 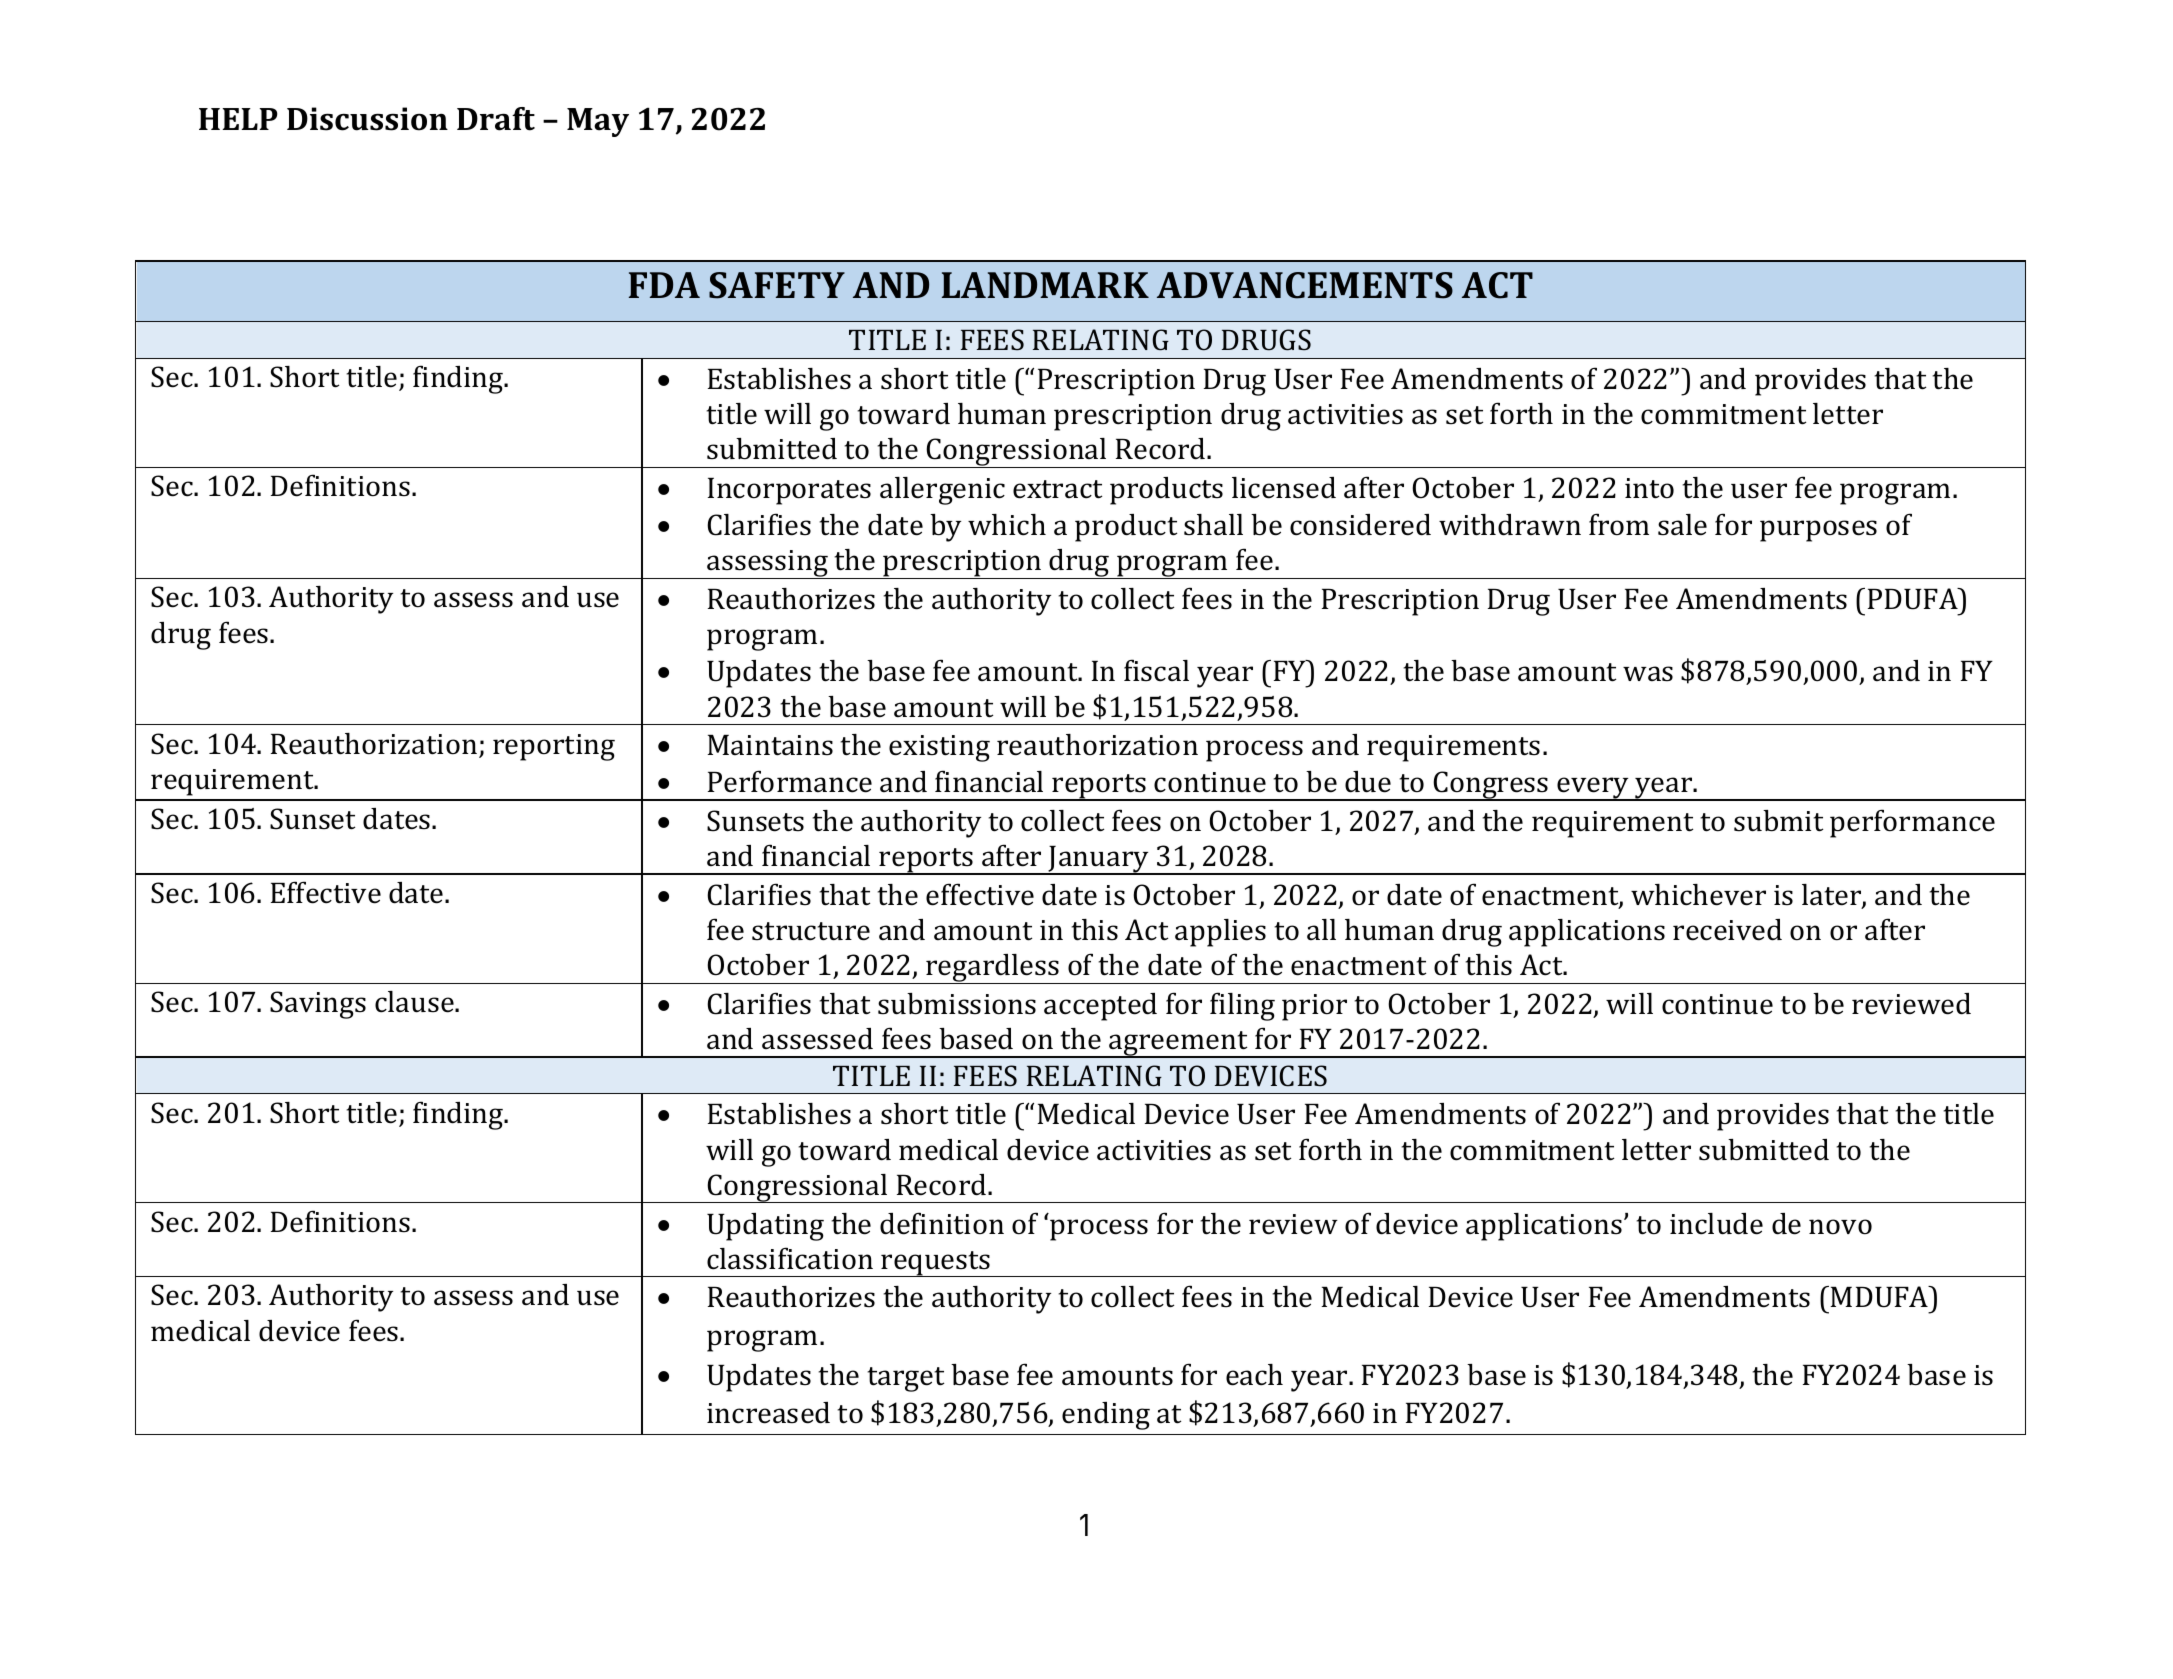 I want to click on ADVANCEMENTS, so click(x=1305, y=285).
